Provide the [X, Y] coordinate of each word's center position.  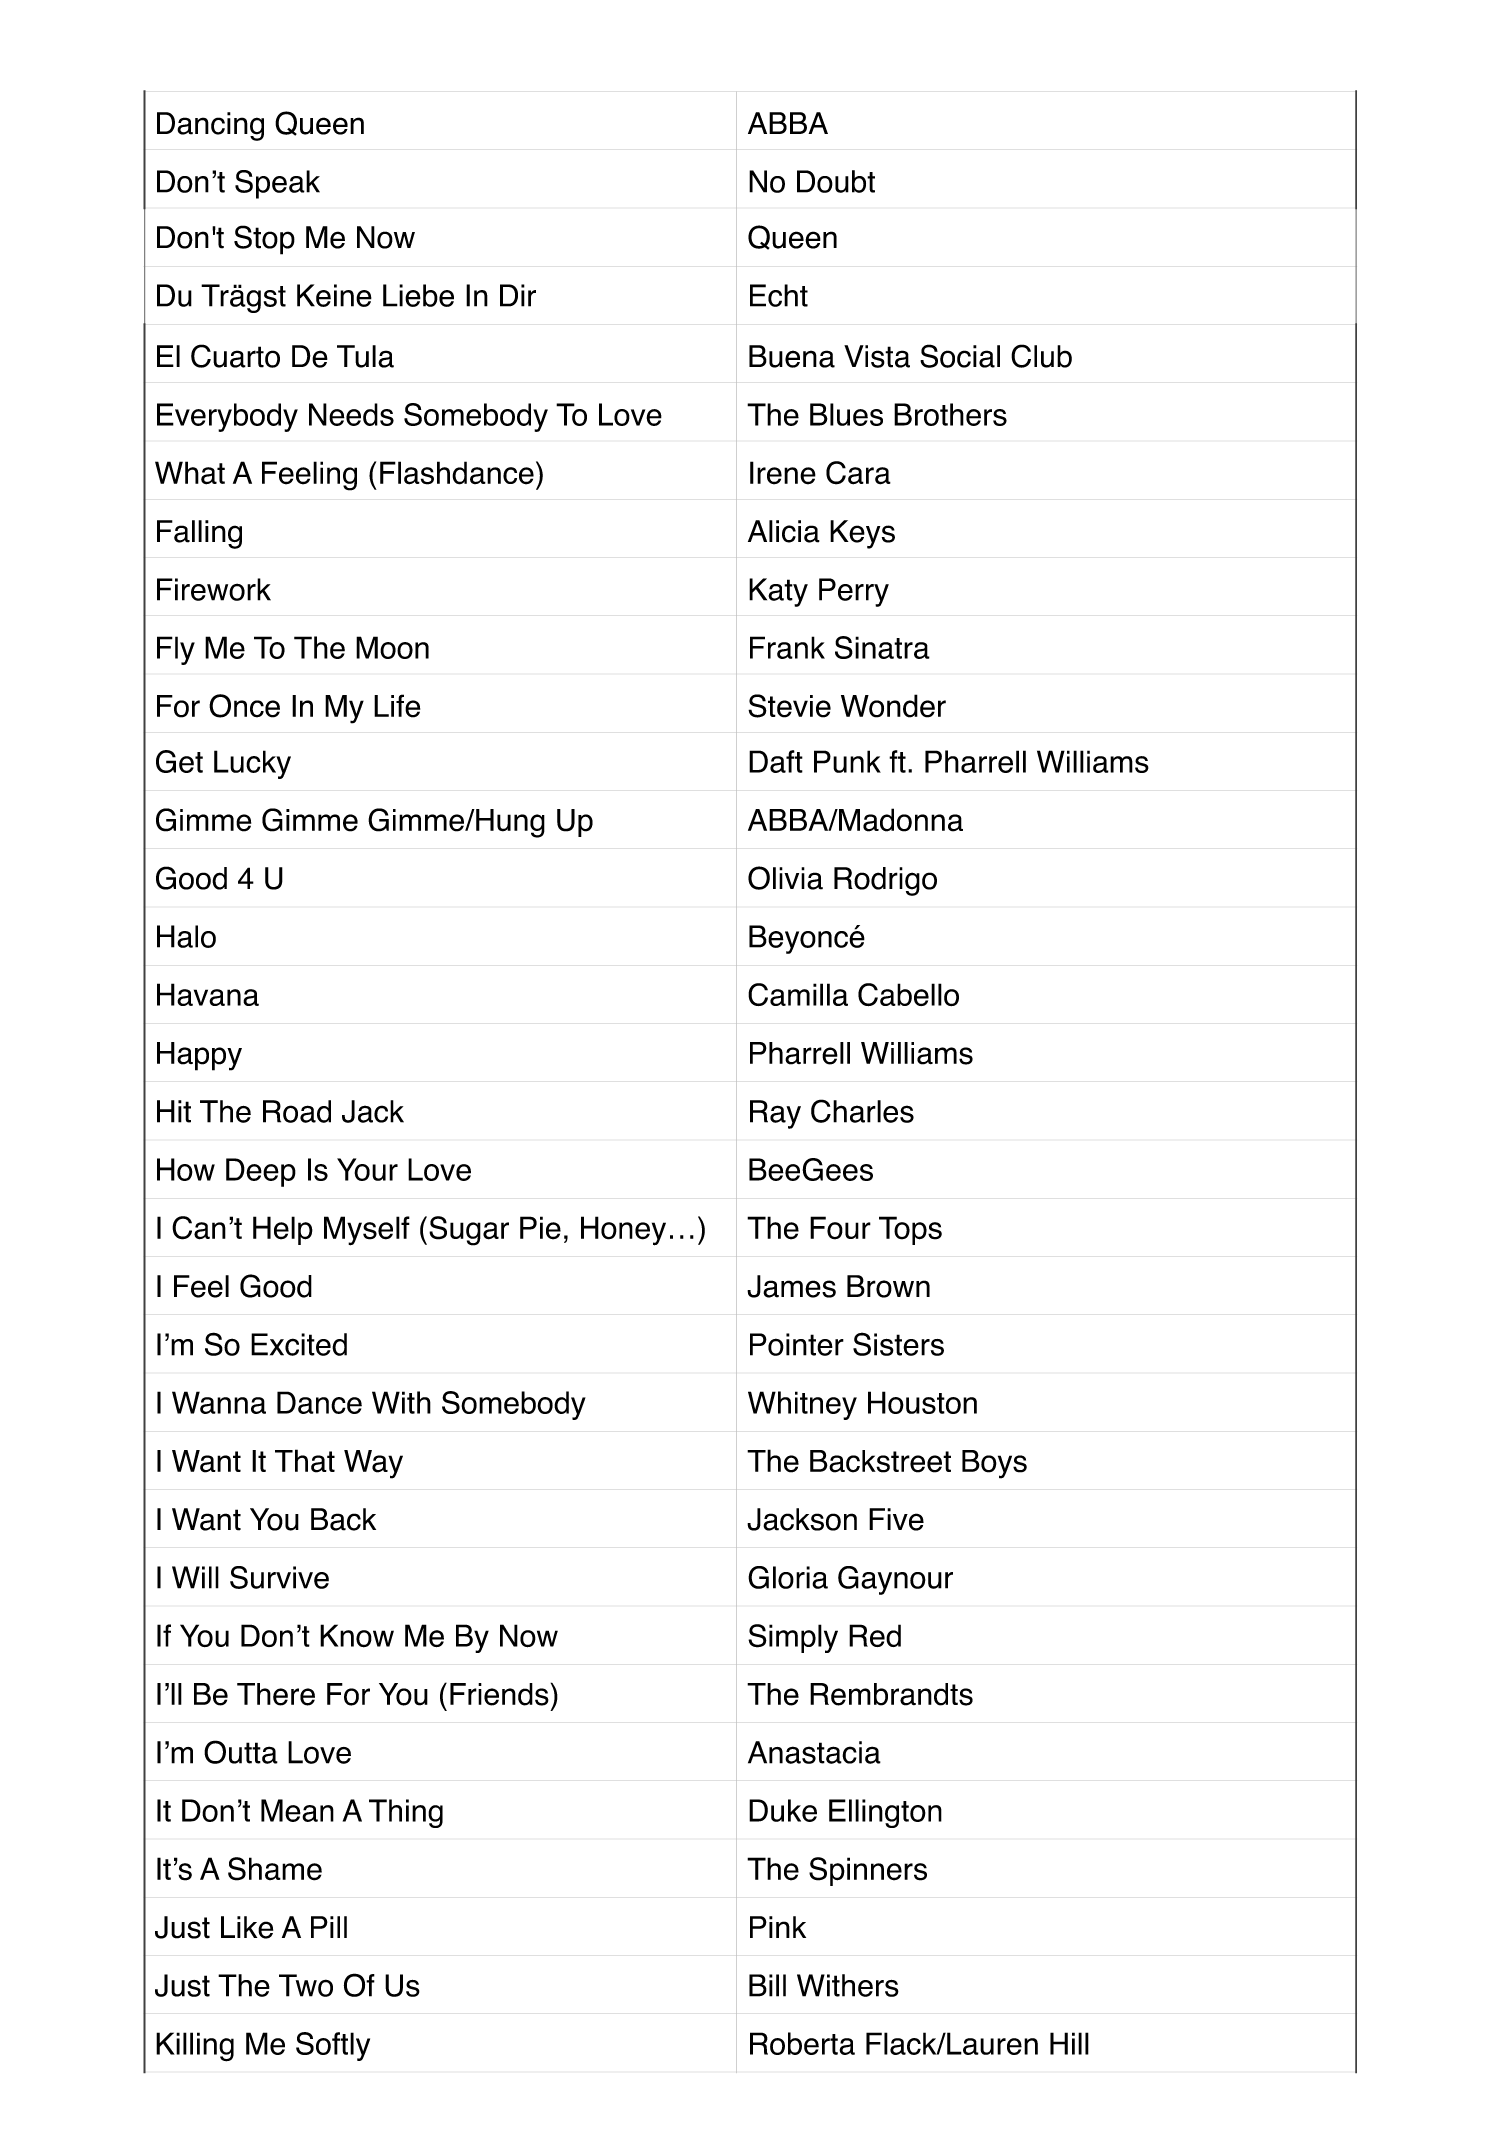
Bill [767, 1985]
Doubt [836, 181]
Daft [776, 761]
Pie [540, 1228]
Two [306, 1985]
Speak [277, 184]
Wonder [893, 706]
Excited [299, 1344]
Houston [922, 1402]
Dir [518, 295]
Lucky [252, 764]
